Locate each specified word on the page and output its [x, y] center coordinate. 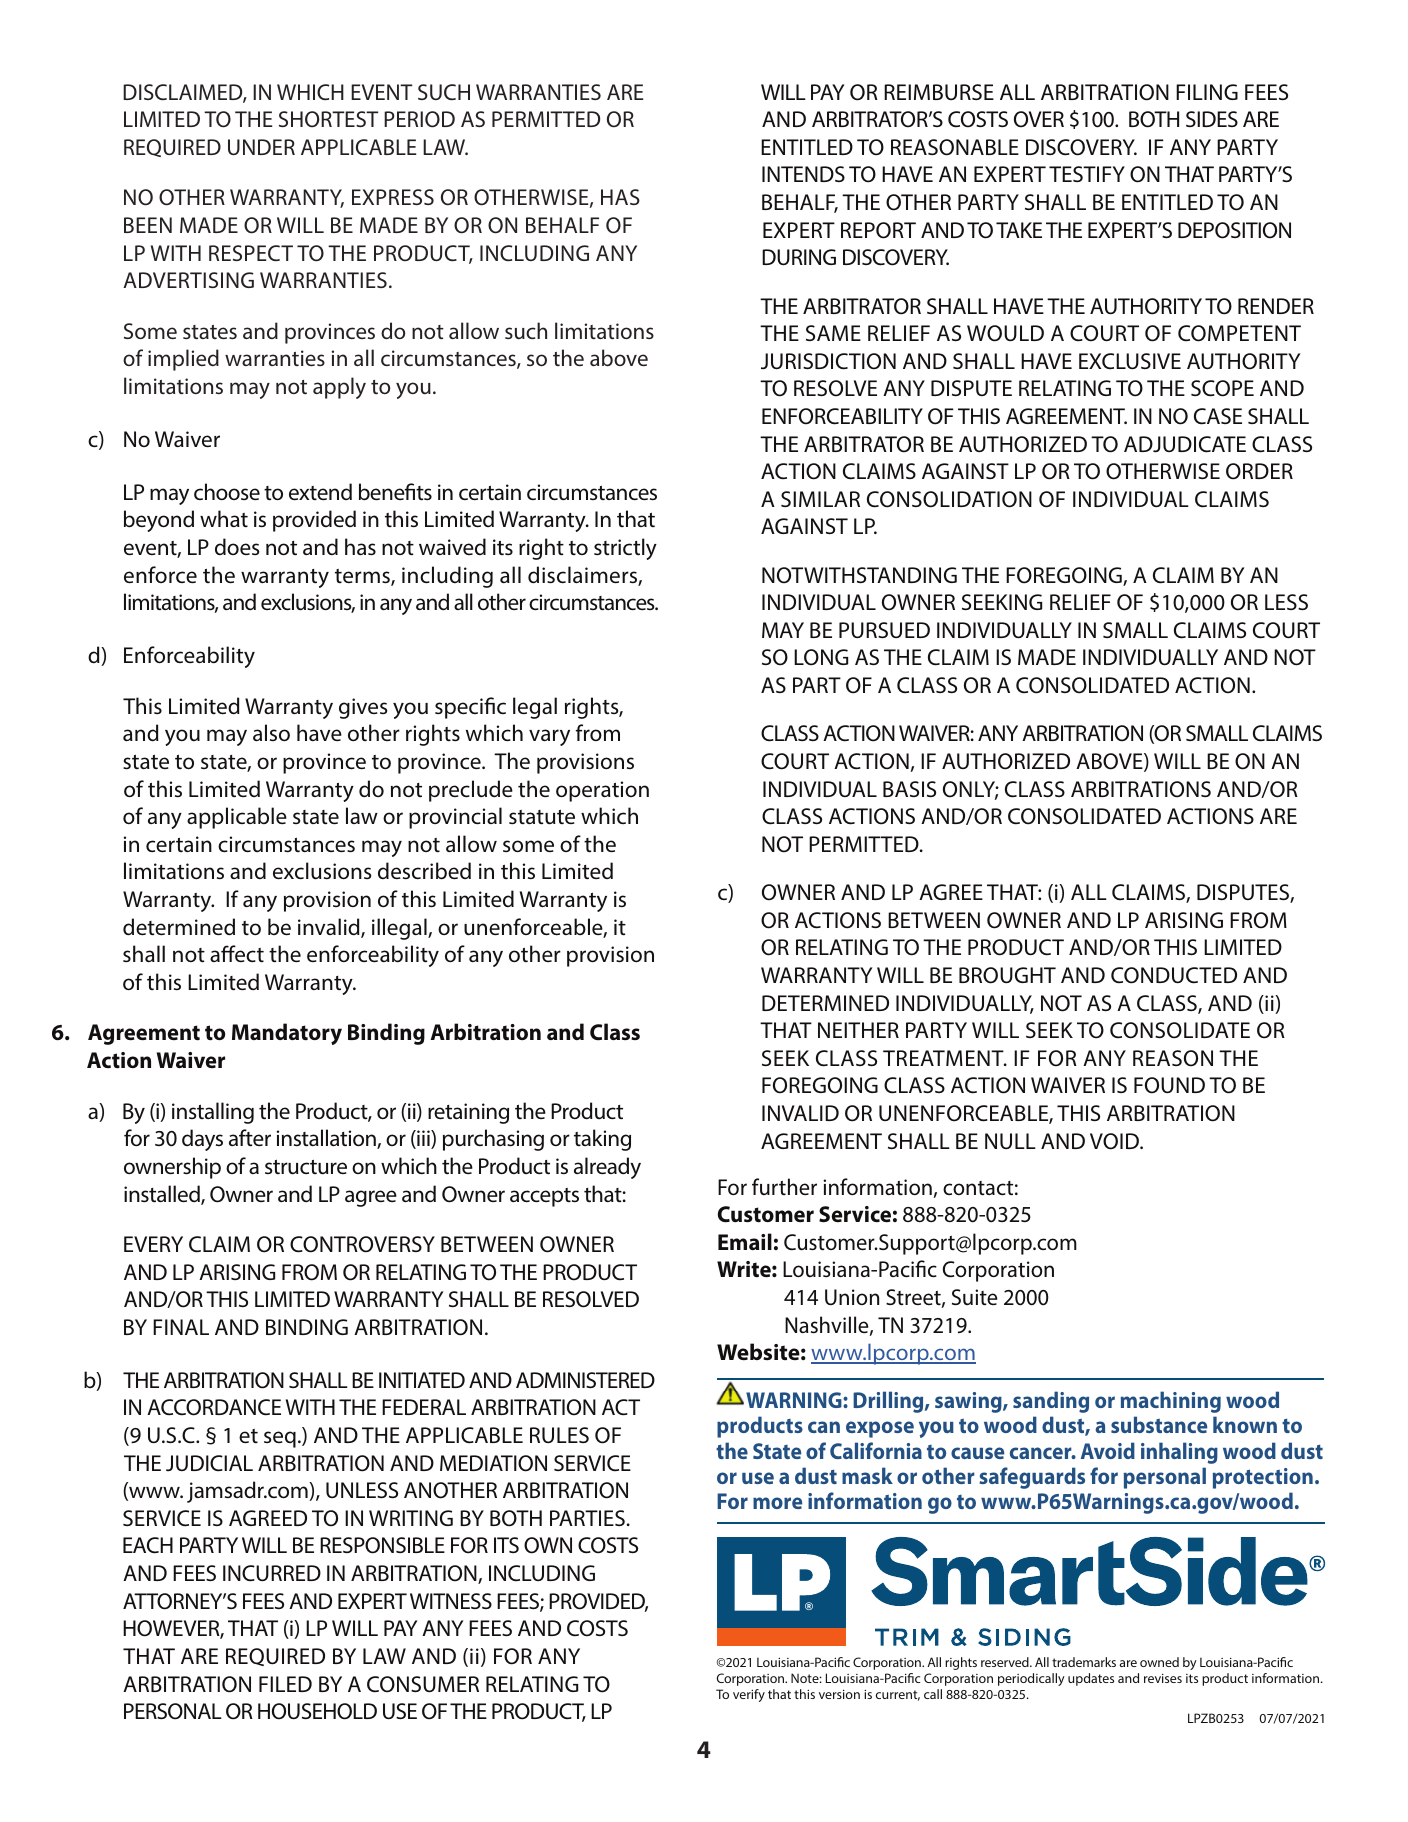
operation [602, 791]
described [424, 871]
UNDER [261, 147]
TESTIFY [1087, 174]
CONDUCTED [1174, 975]
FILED [285, 1684]
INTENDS [803, 174]
